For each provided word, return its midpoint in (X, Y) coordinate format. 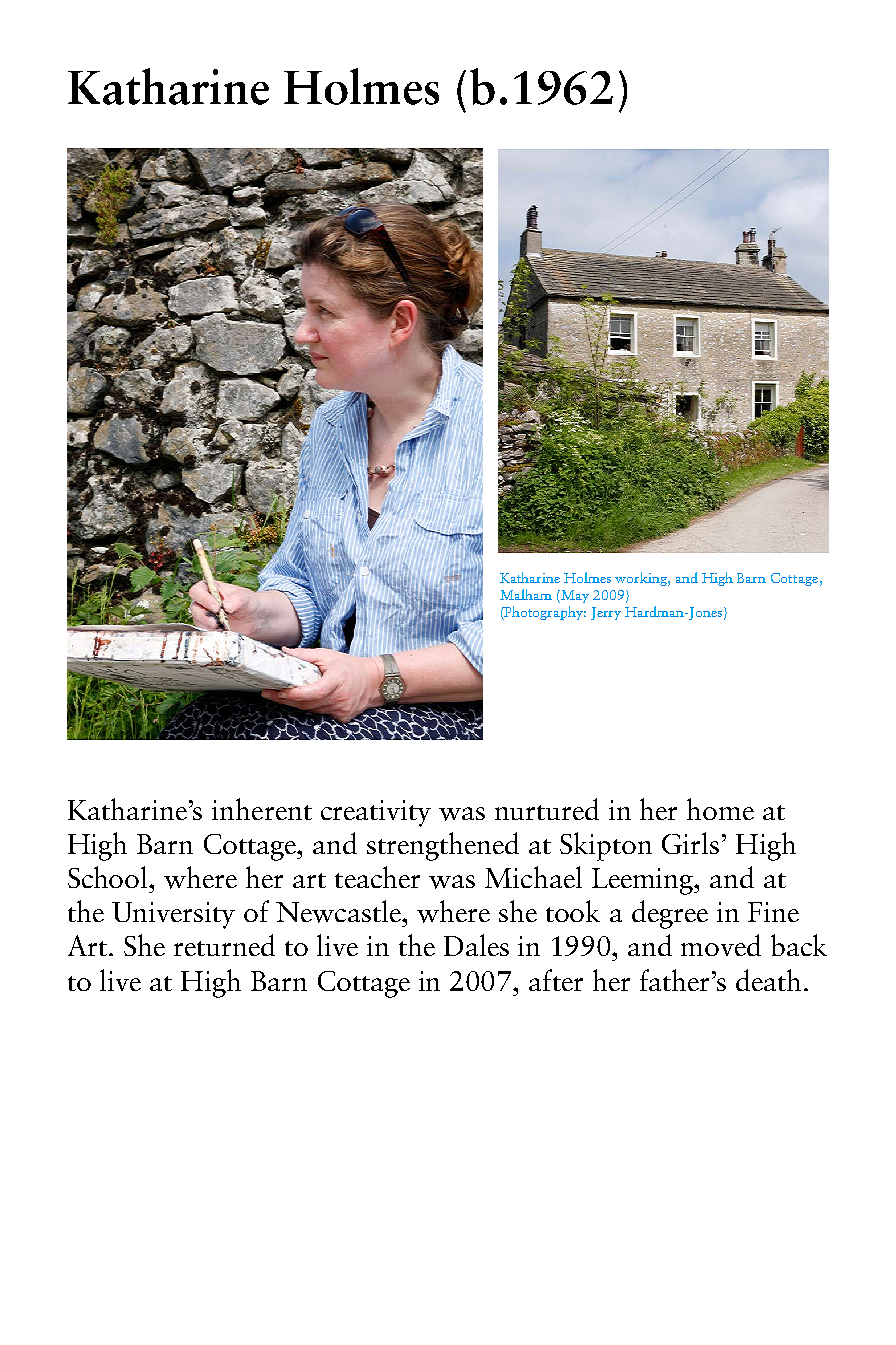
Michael (533, 877)
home (720, 809)
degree (670, 914)
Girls (690, 843)
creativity (376, 813)
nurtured (547, 809)
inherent (262, 809)
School (109, 877)
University (173, 915)
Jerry (606, 613)
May (574, 596)
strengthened (443, 846)
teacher (377, 877)
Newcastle (339, 911)
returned (224, 945)
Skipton (606, 846)
